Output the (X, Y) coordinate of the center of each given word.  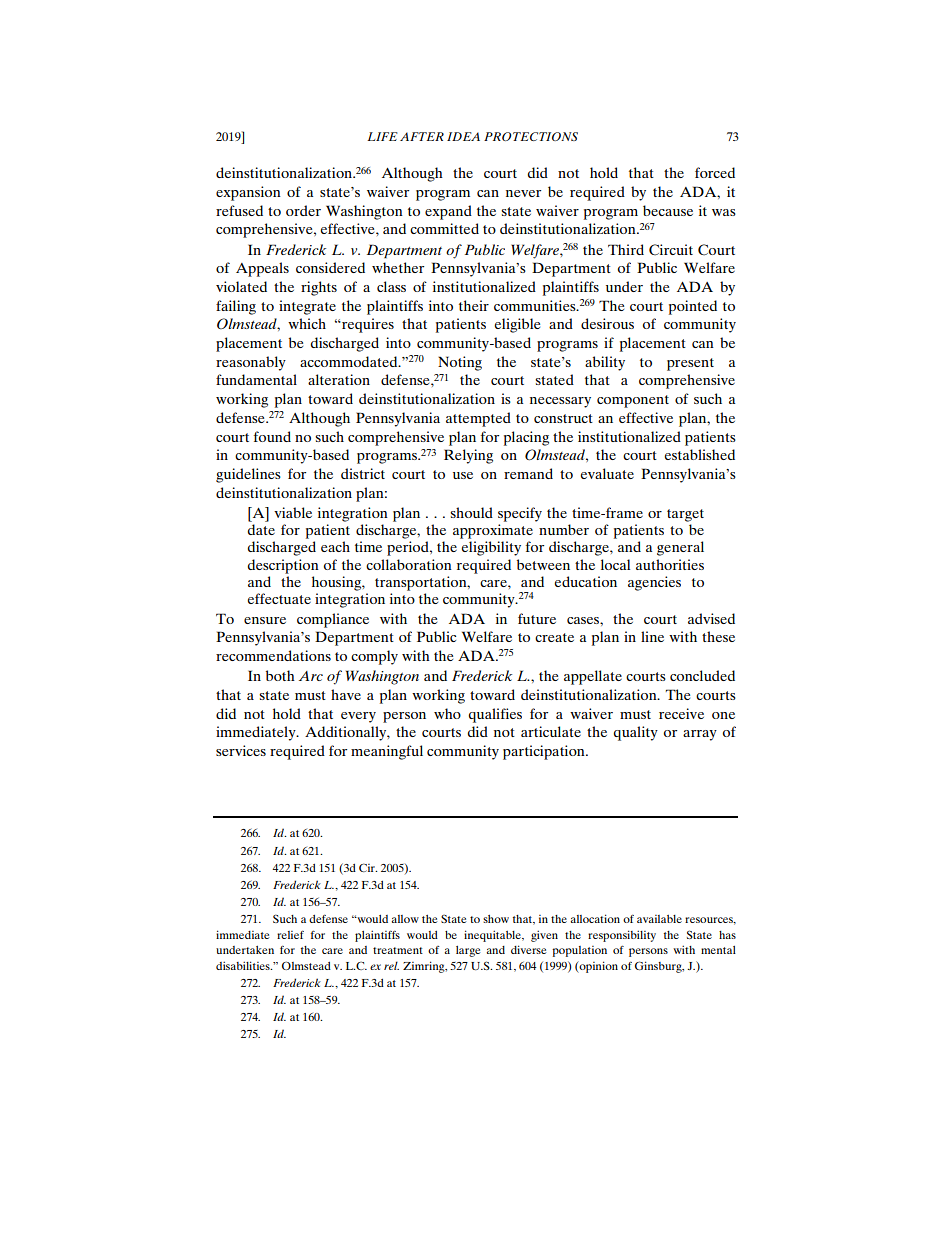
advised (711, 618)
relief (290, 935)
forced (715, 172)
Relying (468, 456)
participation (545, 752)
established (699, 454)
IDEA (463, 136)
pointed (693, 307)
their (474, 305)
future (537, 618)
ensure (265, 620)
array (700, 735)
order (303, 210)
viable (293, 512)
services (241, 750)
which (307, 323)
